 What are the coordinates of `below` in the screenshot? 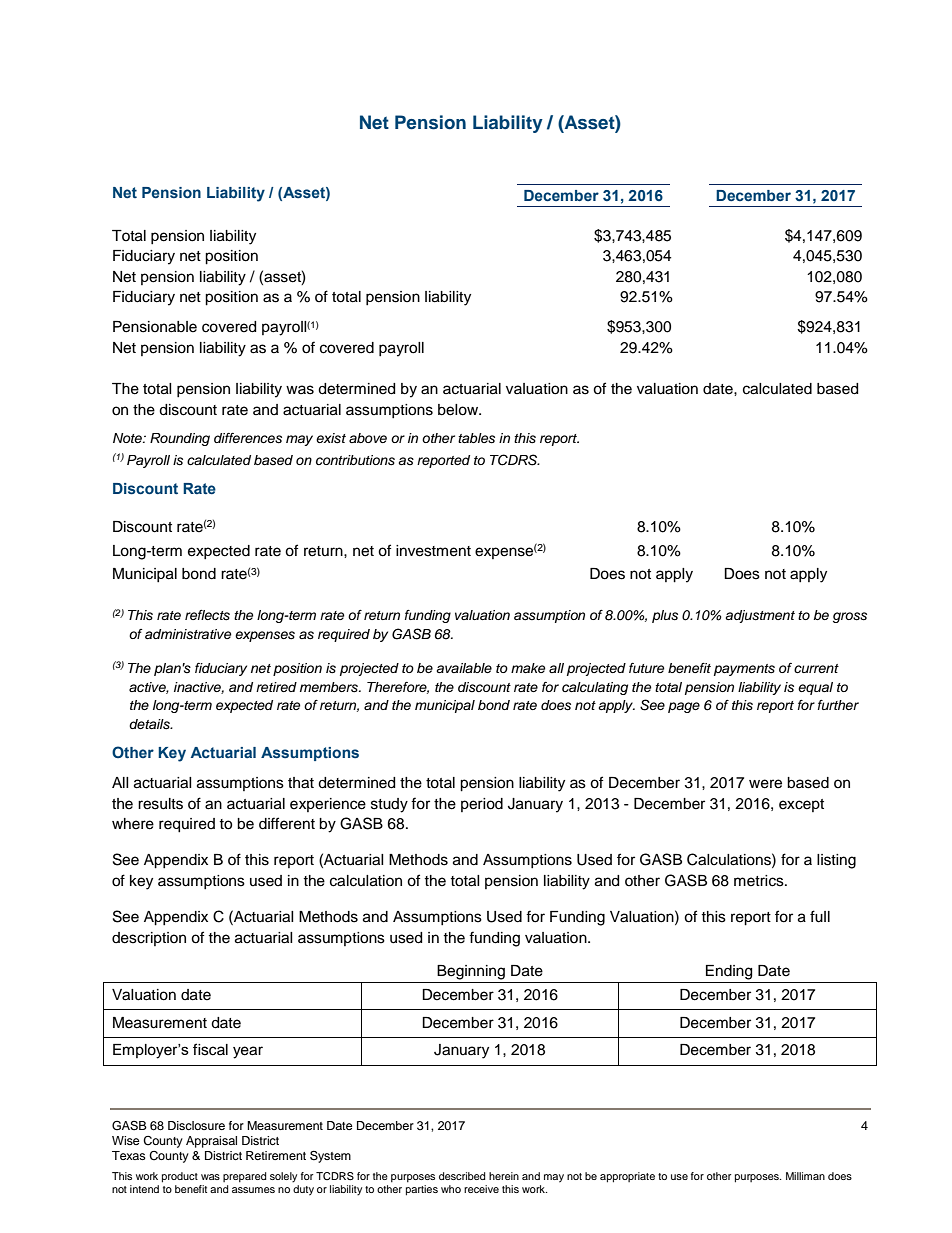 It's located at (459, 410).
